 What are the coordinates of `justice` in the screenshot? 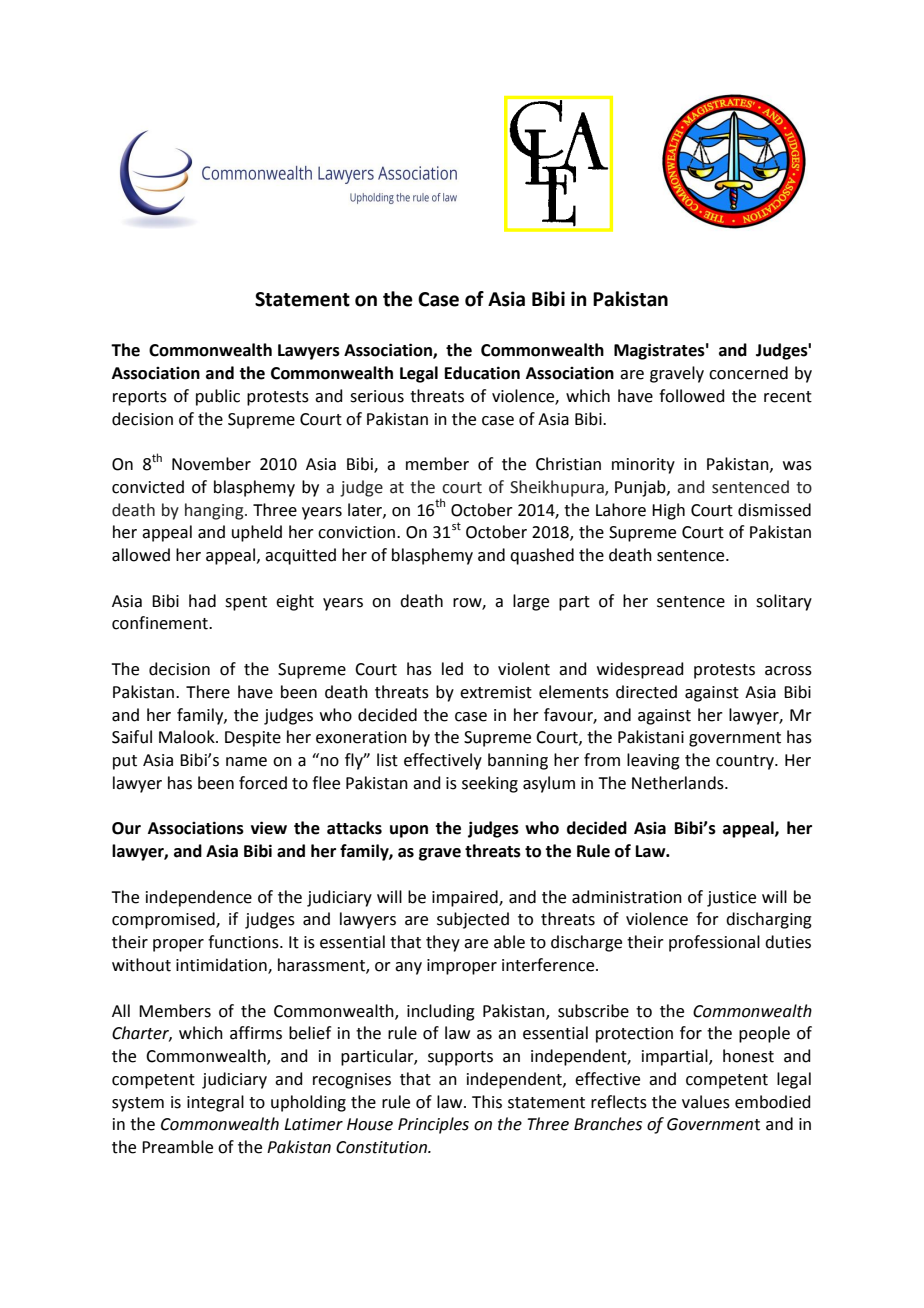 It's located at (731, 899).
